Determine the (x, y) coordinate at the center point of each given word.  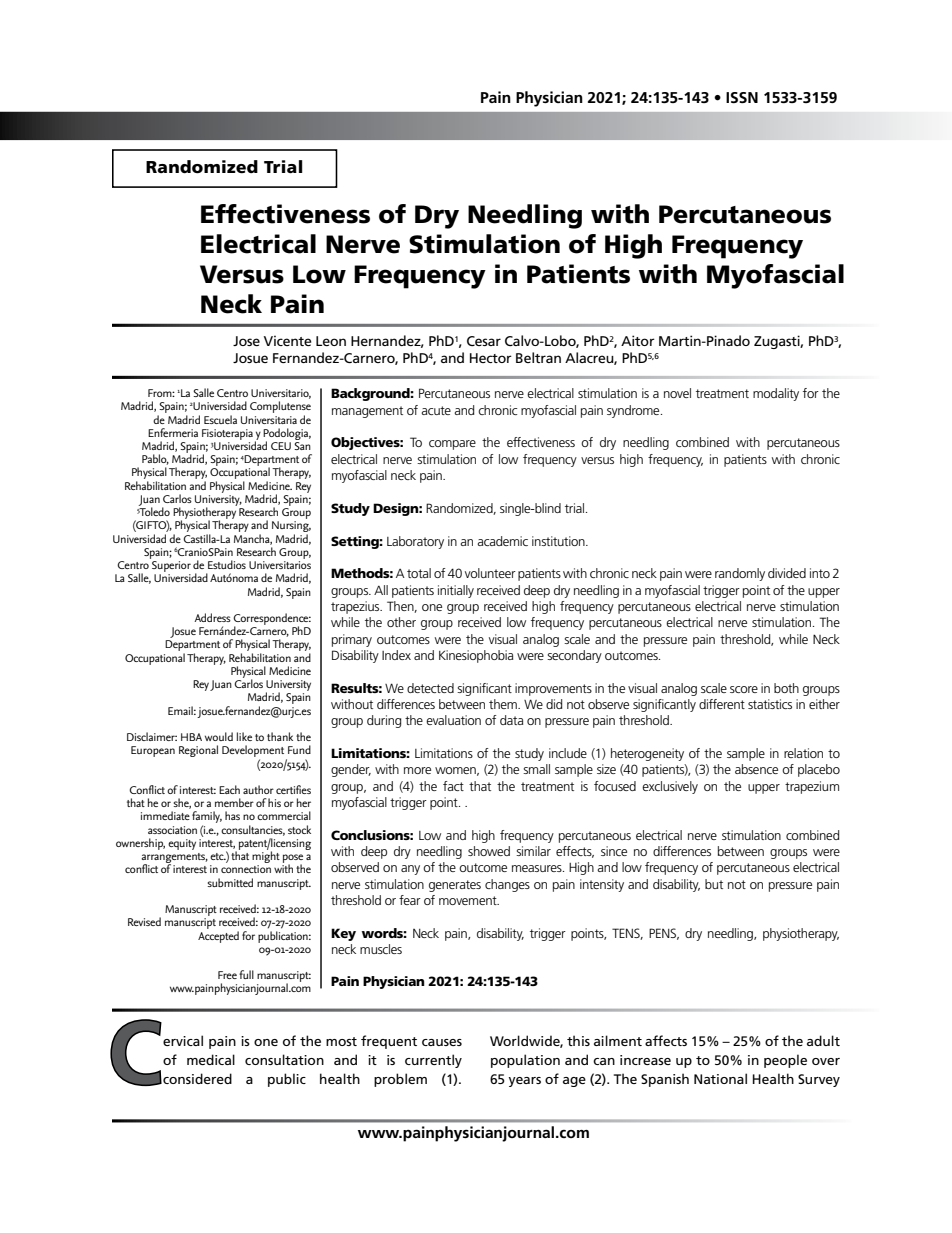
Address (212, 617)
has (232, 815)
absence (756, 769)
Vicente (287, 340)
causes (442, 1042)
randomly (740, 574)
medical (211, 1059)
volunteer (490, 573)
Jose (246, 341)
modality (776, 394)
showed (489, 851)
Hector (491, 358)
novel (677, 393)
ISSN (742, 97)
